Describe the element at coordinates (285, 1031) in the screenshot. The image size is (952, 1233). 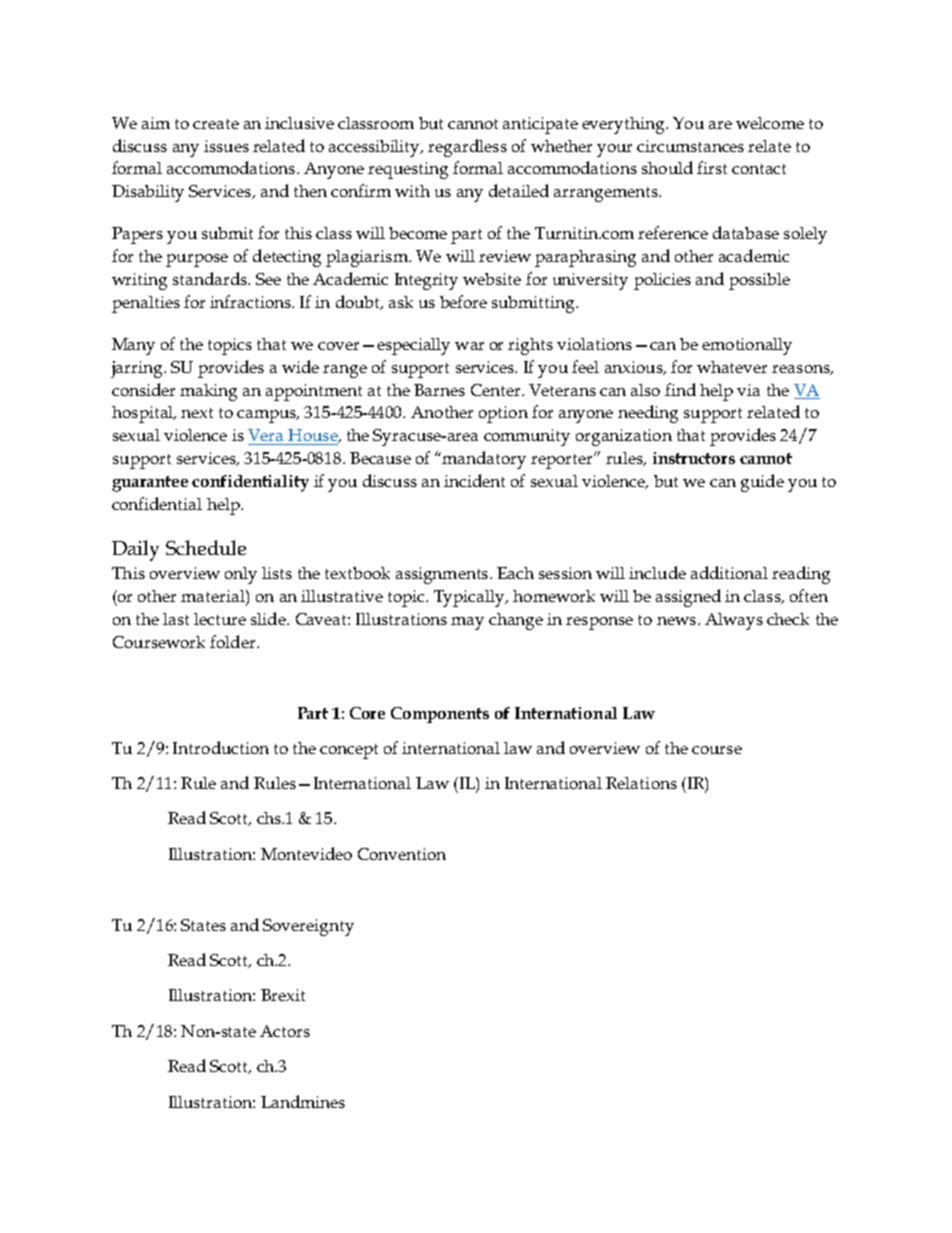
I see `Actors` at that location.
